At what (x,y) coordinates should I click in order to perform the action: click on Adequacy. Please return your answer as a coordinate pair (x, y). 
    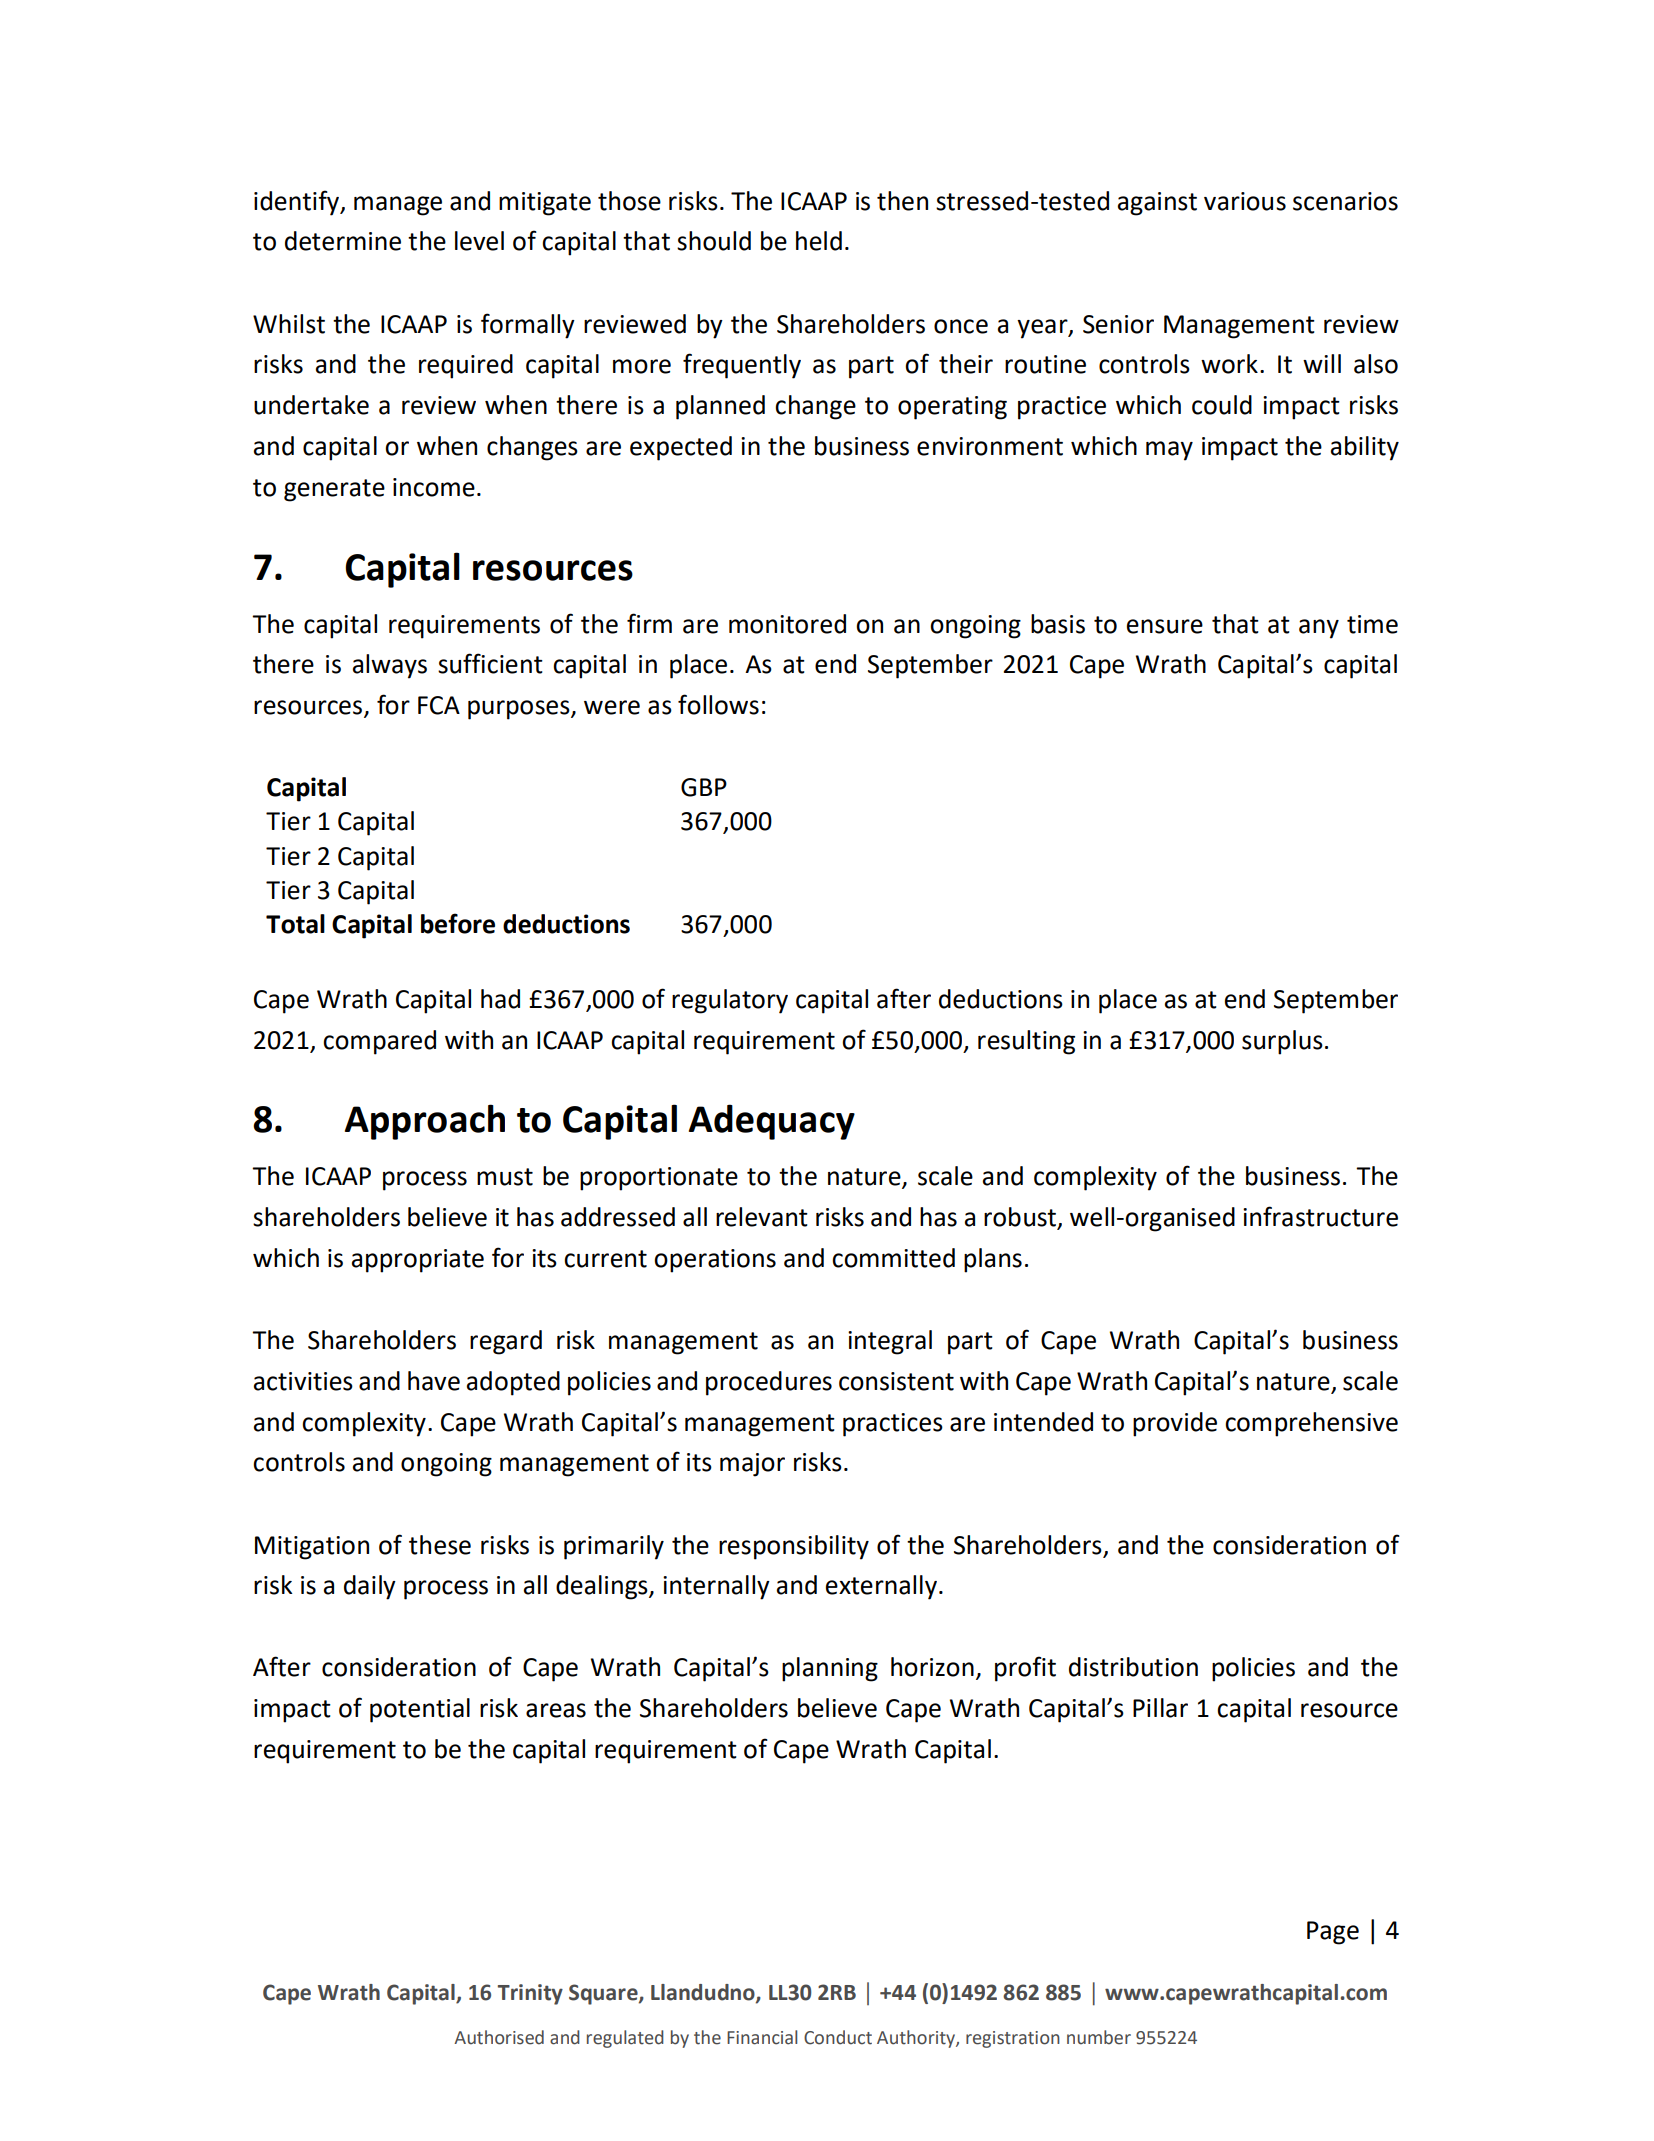
    Looking at the image, I should click on (772, 1122).
